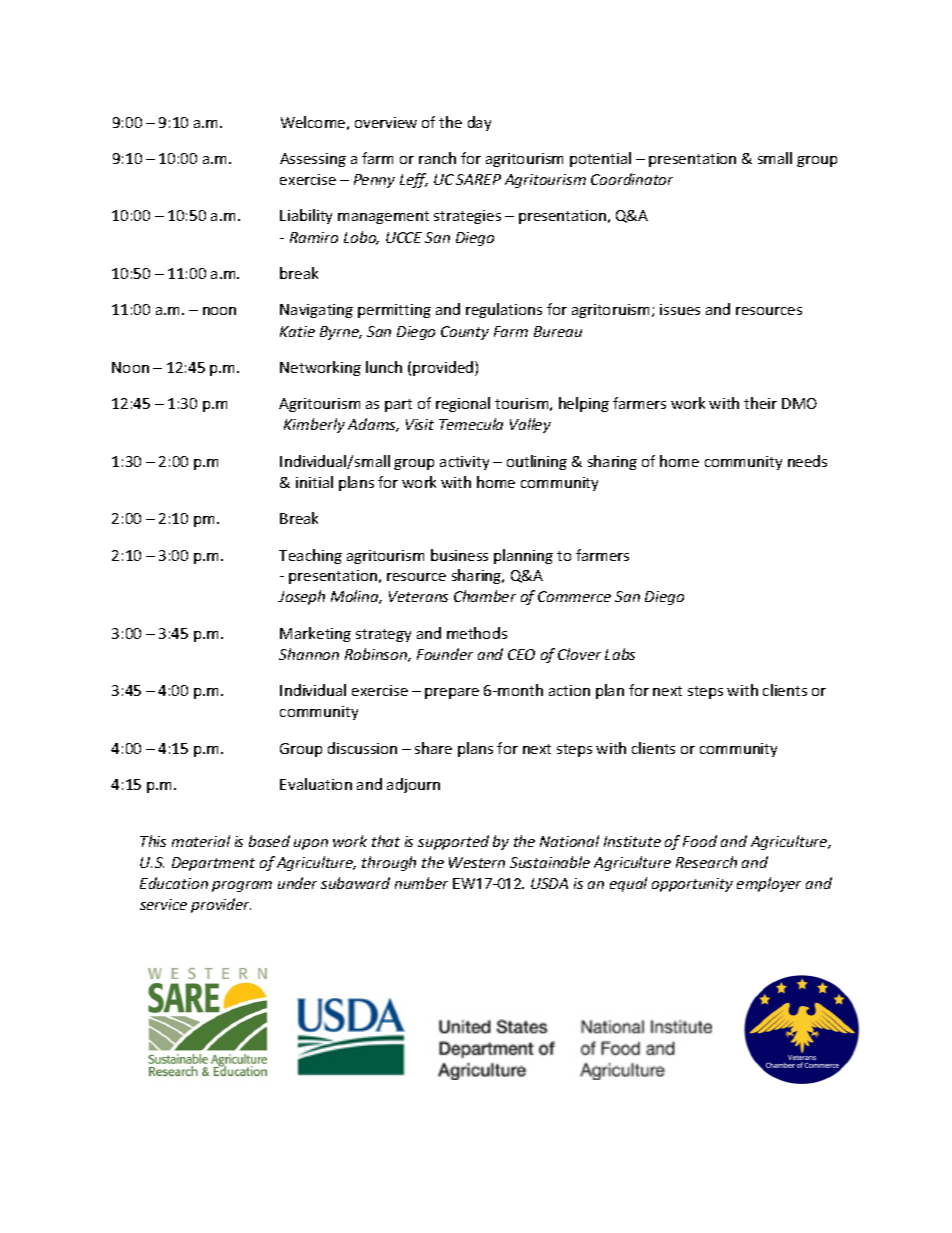  What do you see at coordinates (692, 885) in the image?
I see `opportunity` at bounding box center [692, 885].
